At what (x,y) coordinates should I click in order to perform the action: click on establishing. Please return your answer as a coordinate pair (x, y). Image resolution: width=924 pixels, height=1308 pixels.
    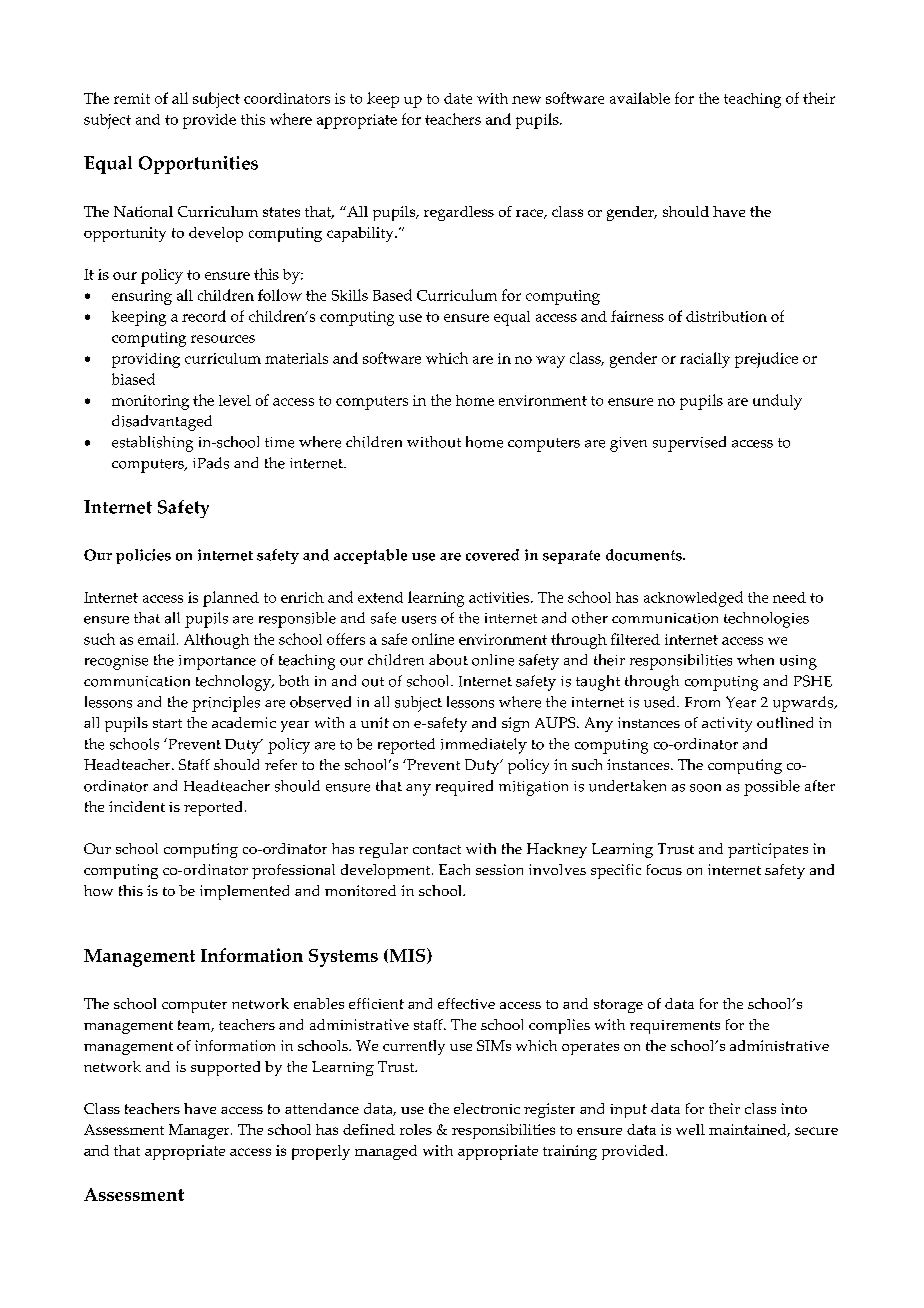
    Looking at the image, I should click on (152, 444).
